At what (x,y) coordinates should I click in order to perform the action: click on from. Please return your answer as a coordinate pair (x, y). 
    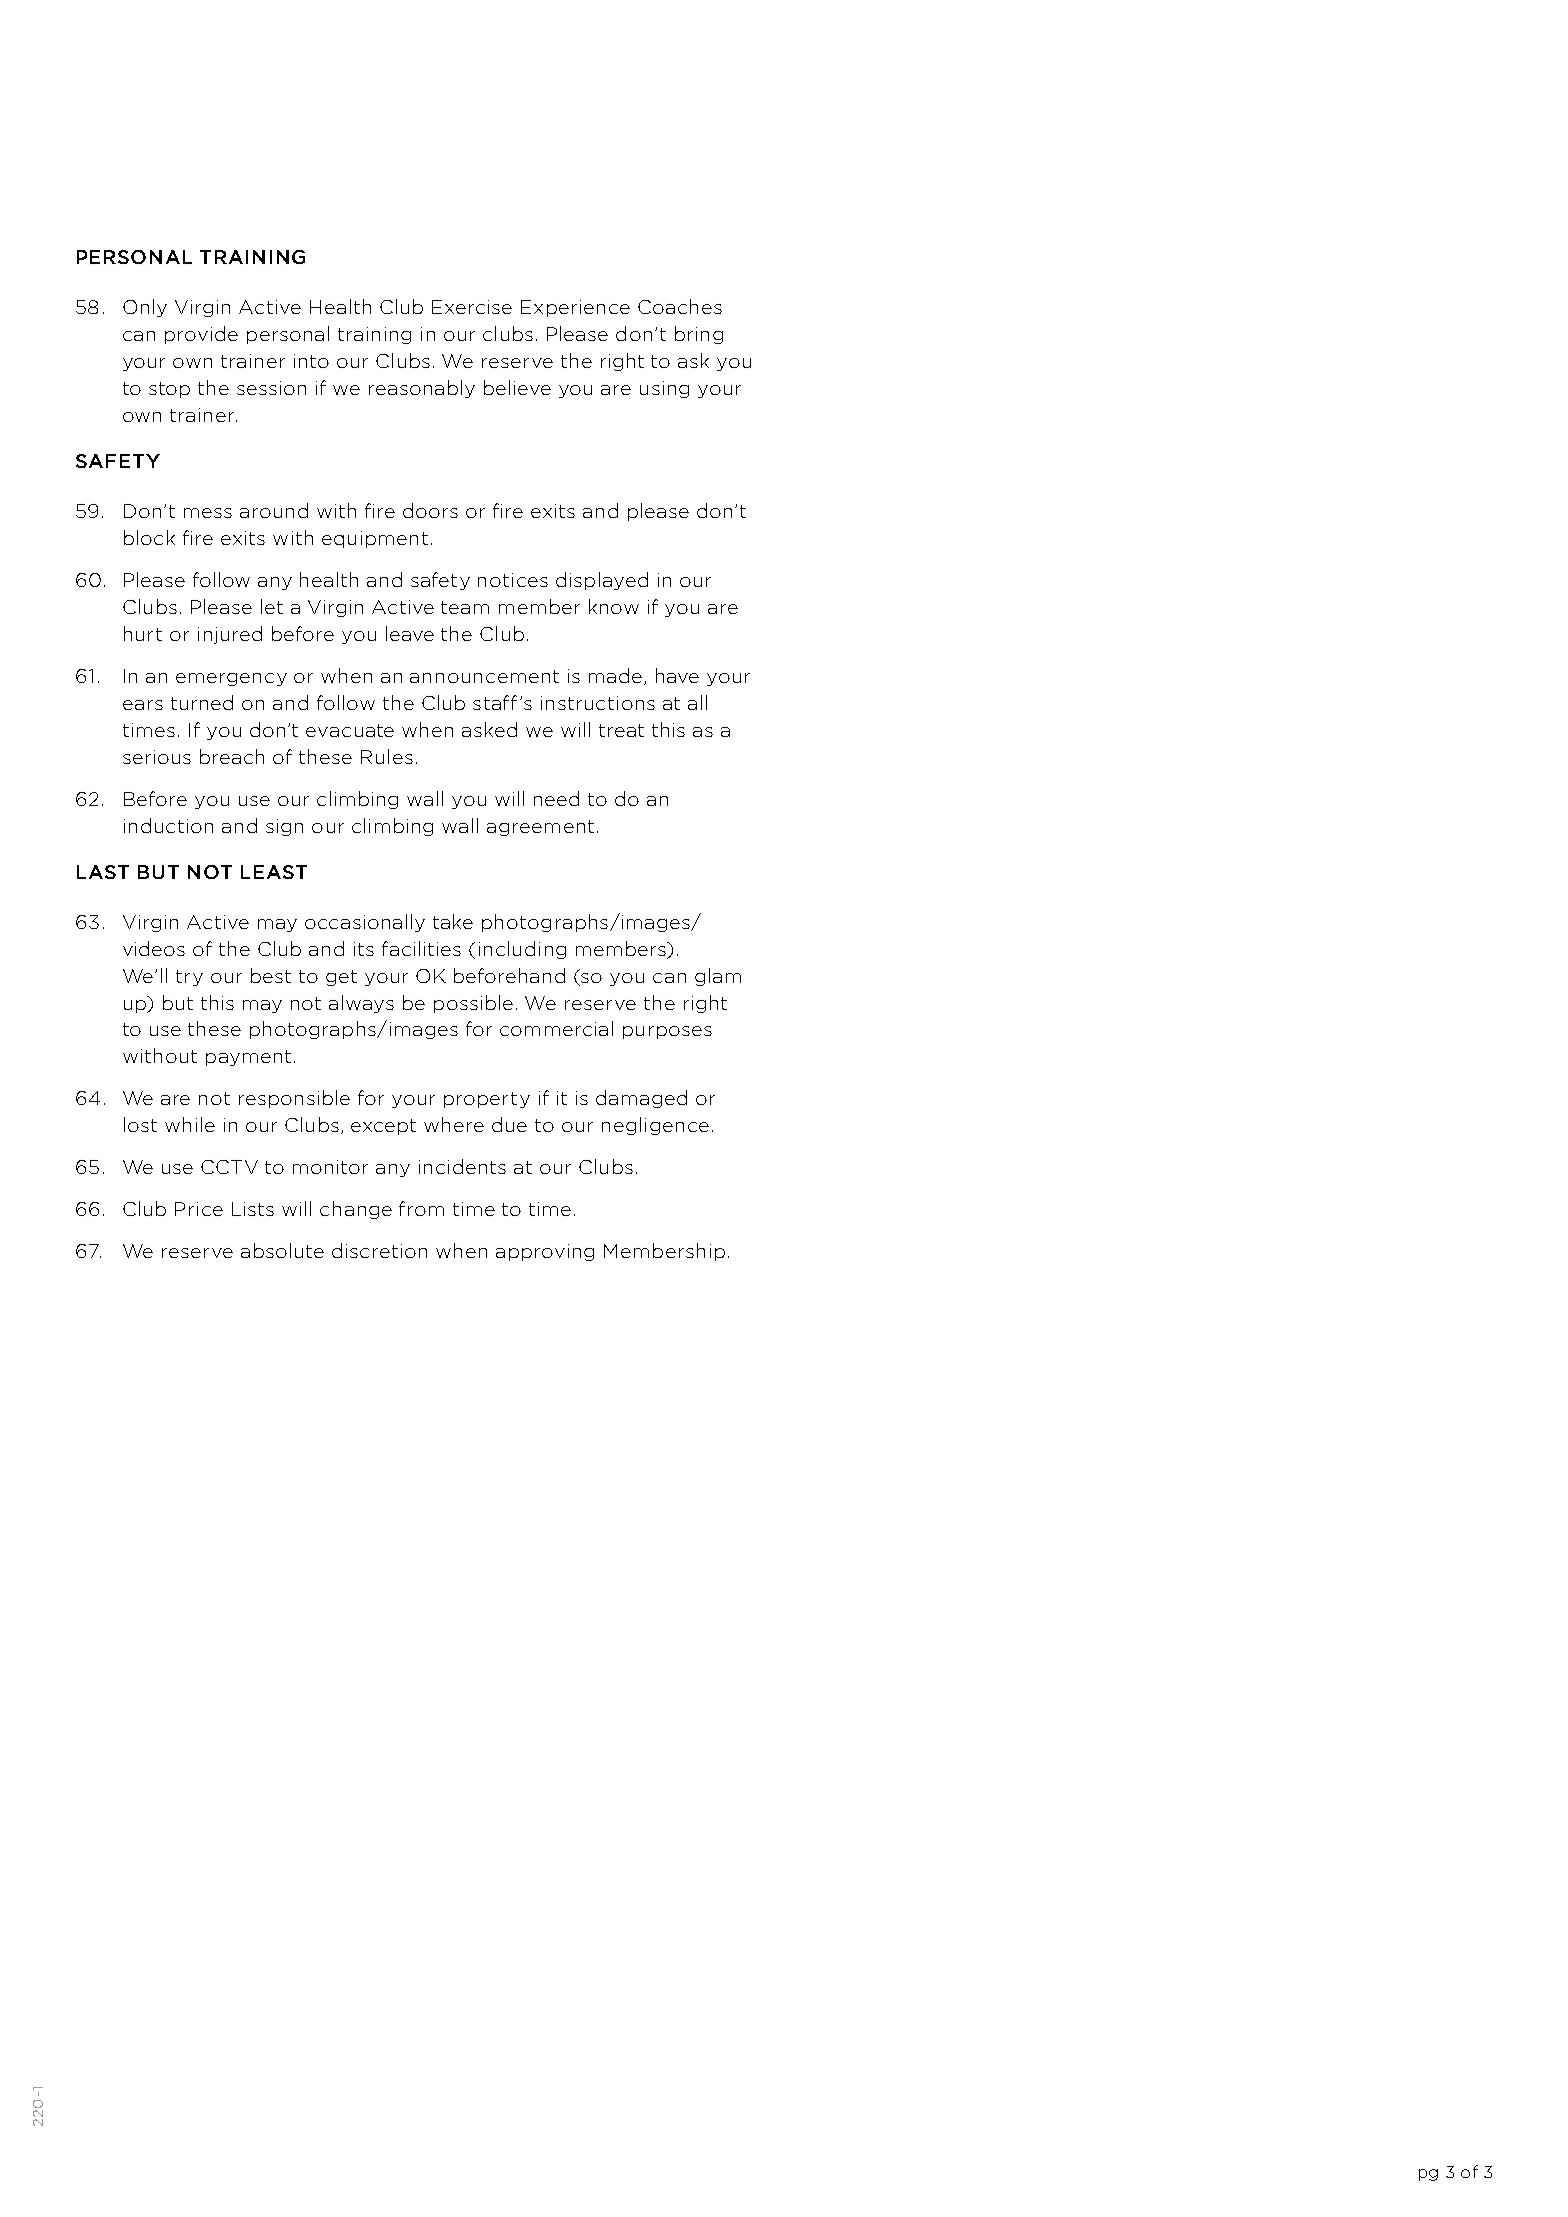
    Looking at the image, I should click on (421, 1208).
